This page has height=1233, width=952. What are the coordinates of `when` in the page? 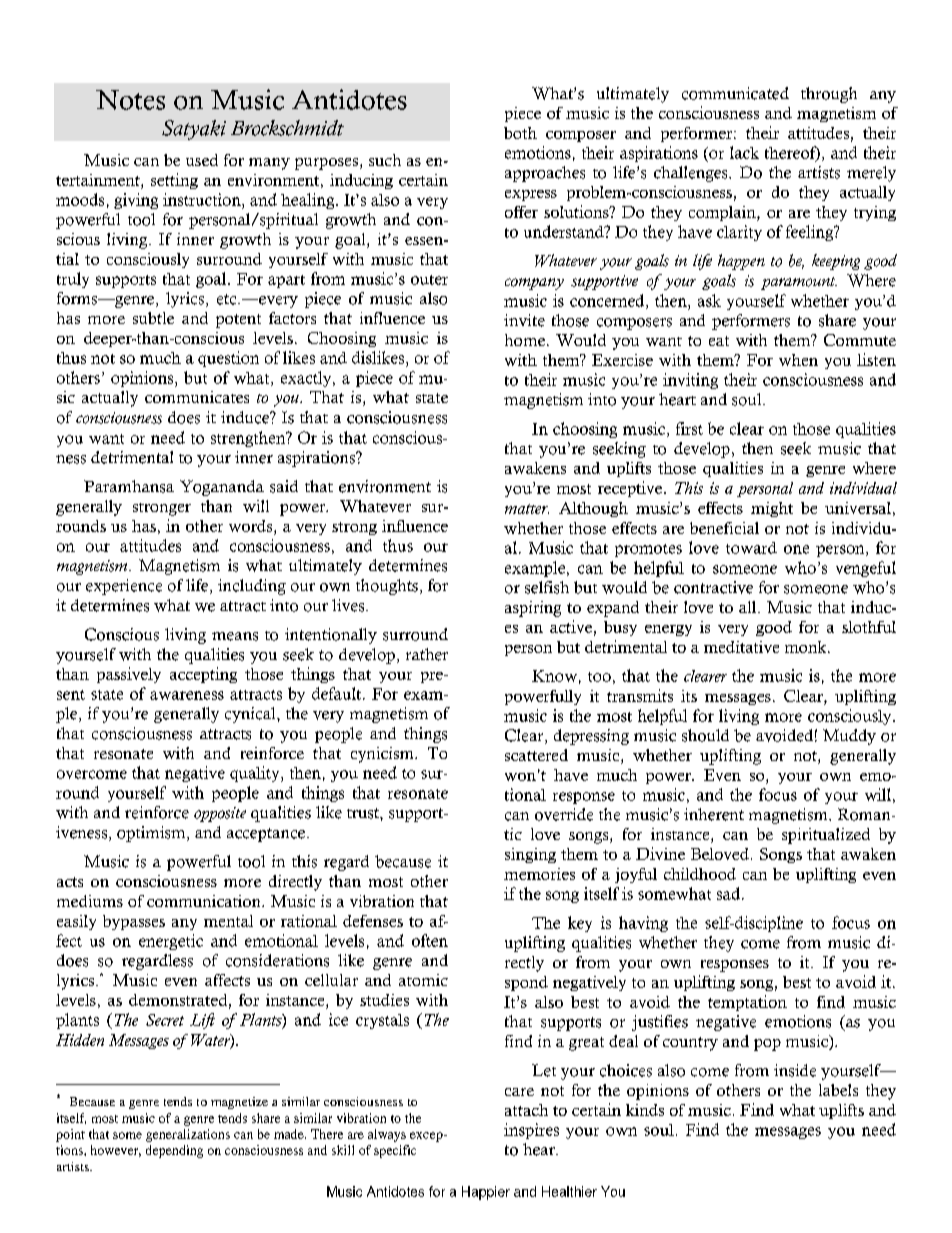 It's located at (798, 360).
